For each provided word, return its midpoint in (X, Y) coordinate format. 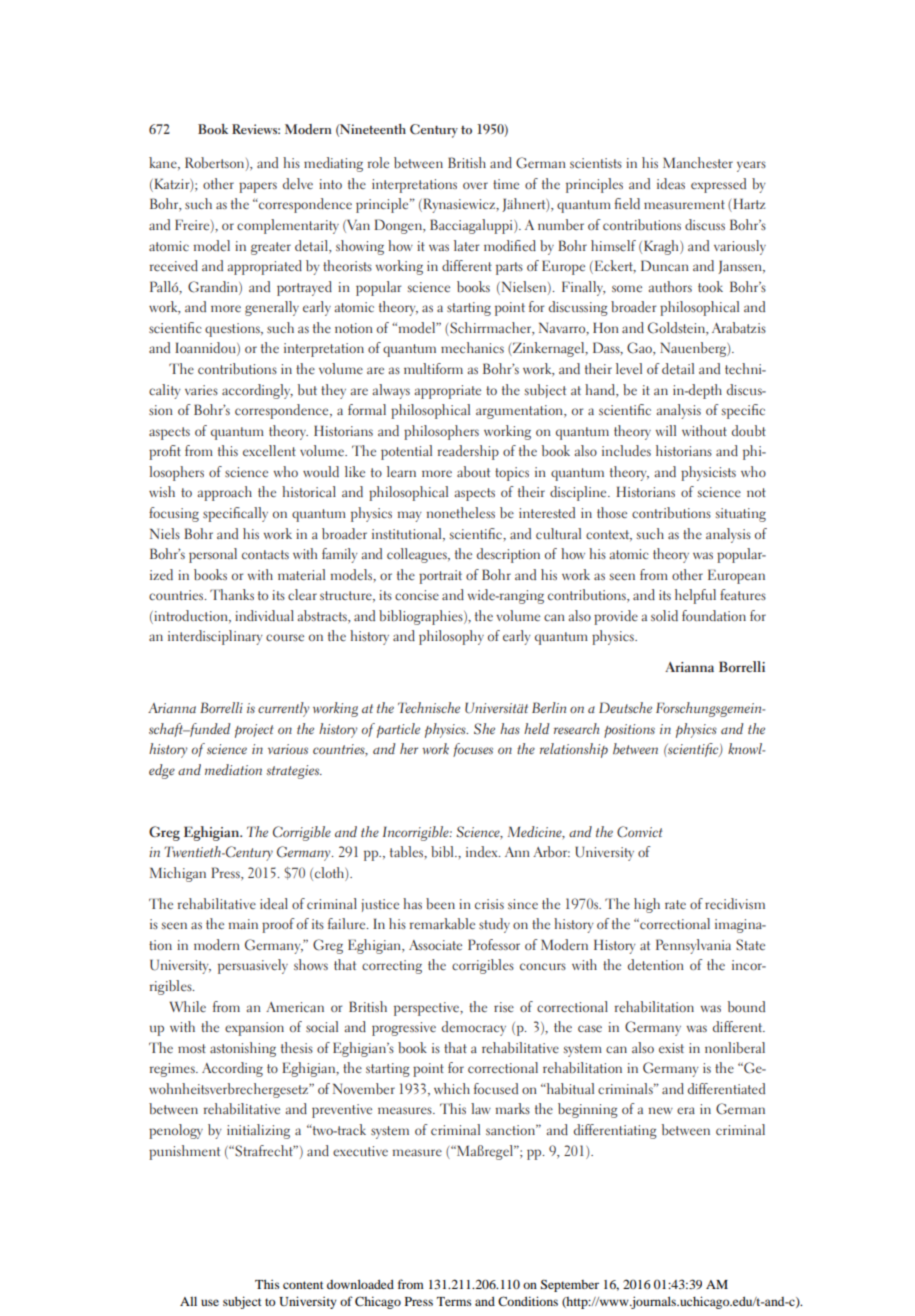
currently (284, 709)
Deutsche (625, 707)
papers (258, 187)
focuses (473, 750)
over (475, 185)
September (569, 1285)
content (303, 1285)
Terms (454, 1301)
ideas (671, 183)
